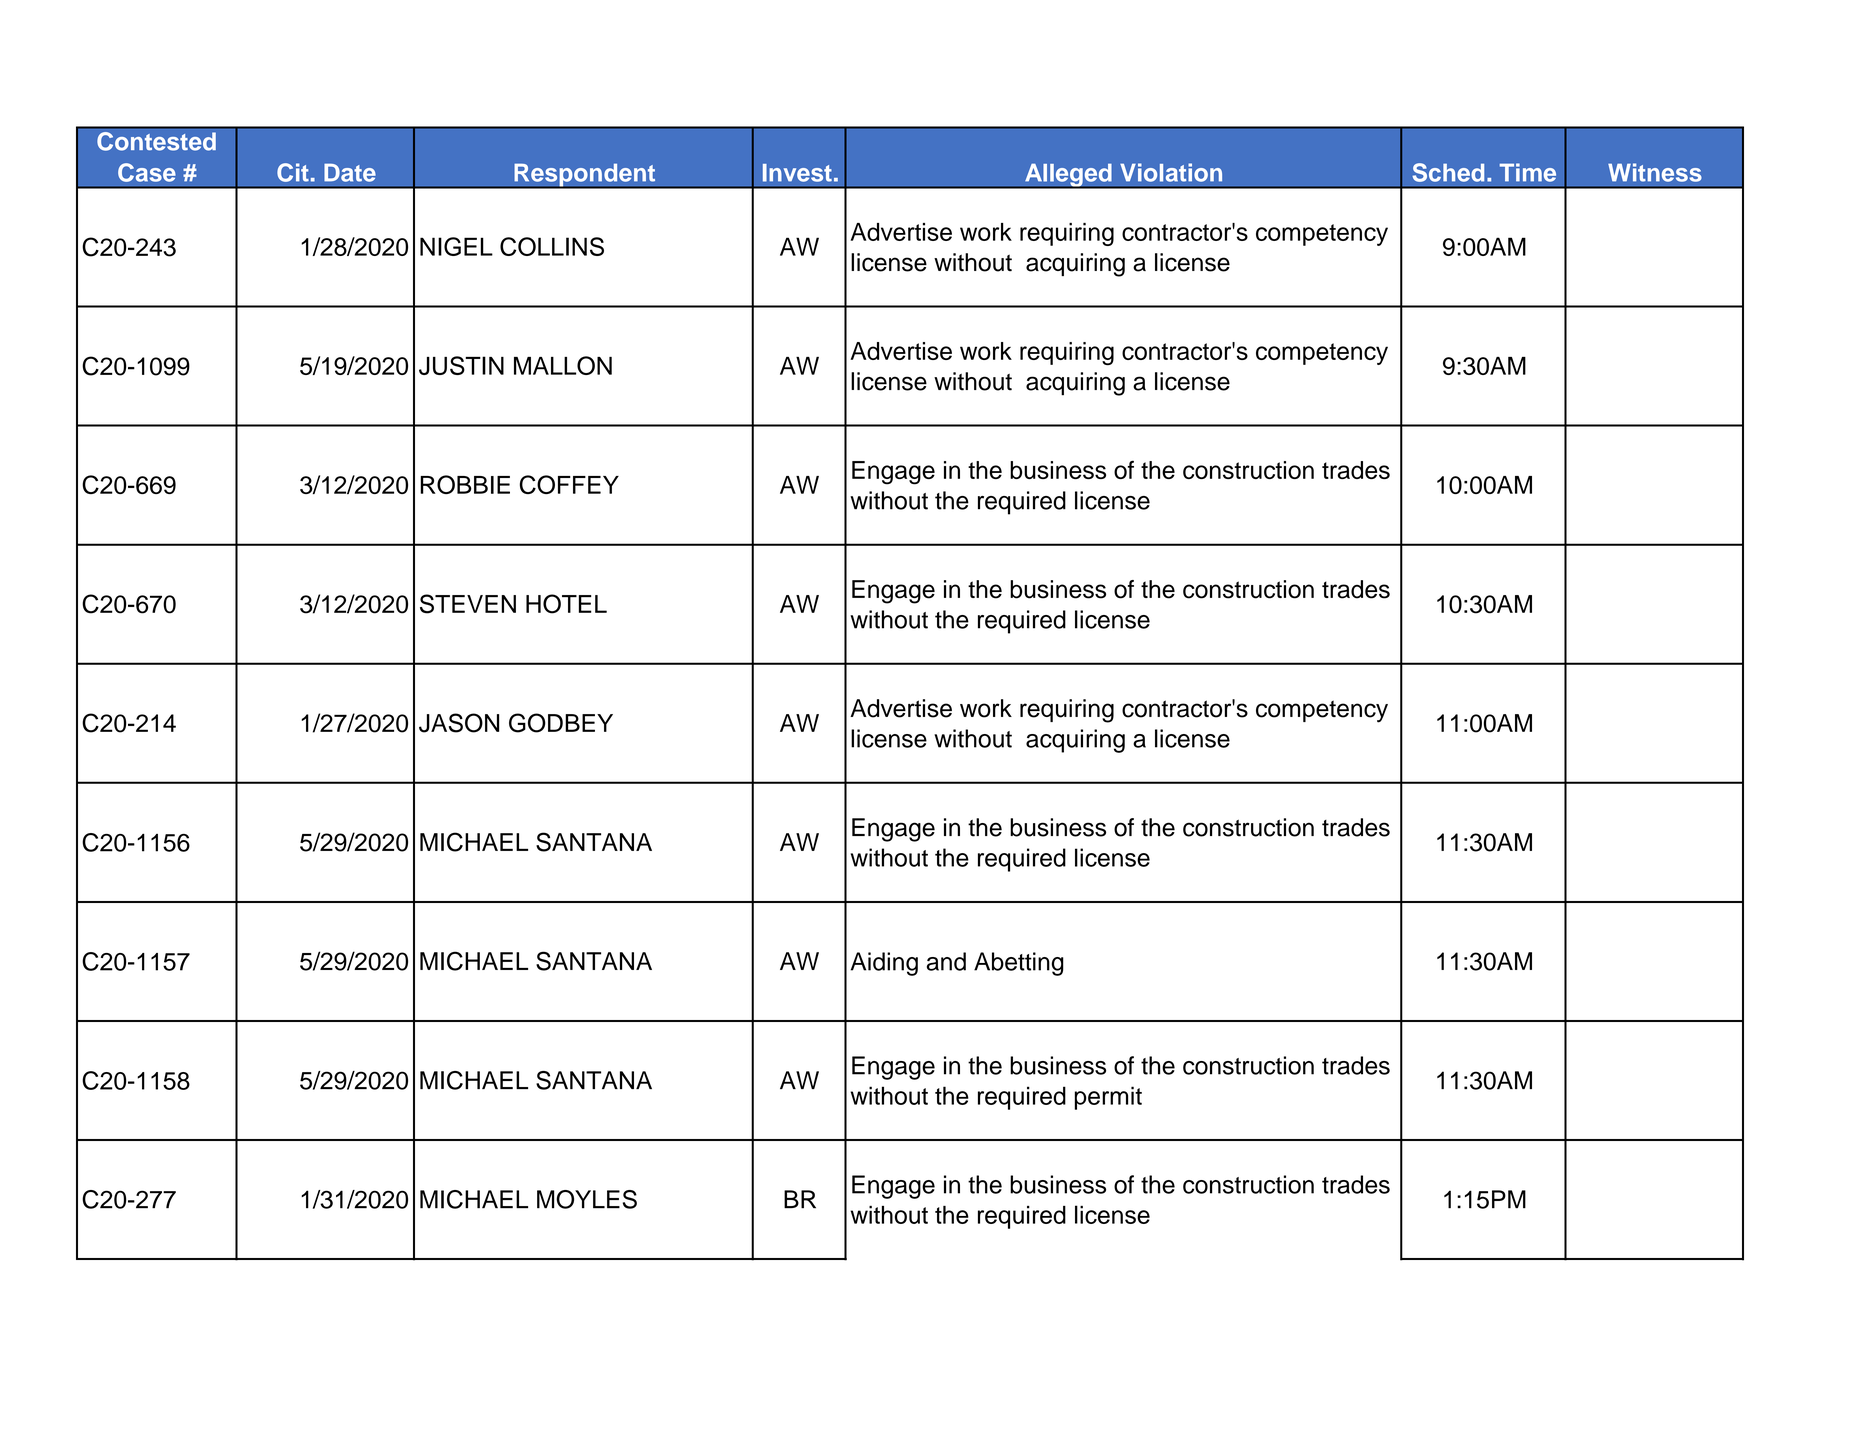 This image has height=1432, width=1853. What do you see at coordinates (350, 173) in the image?
I see `Date` at bounding box center [350, 173].
